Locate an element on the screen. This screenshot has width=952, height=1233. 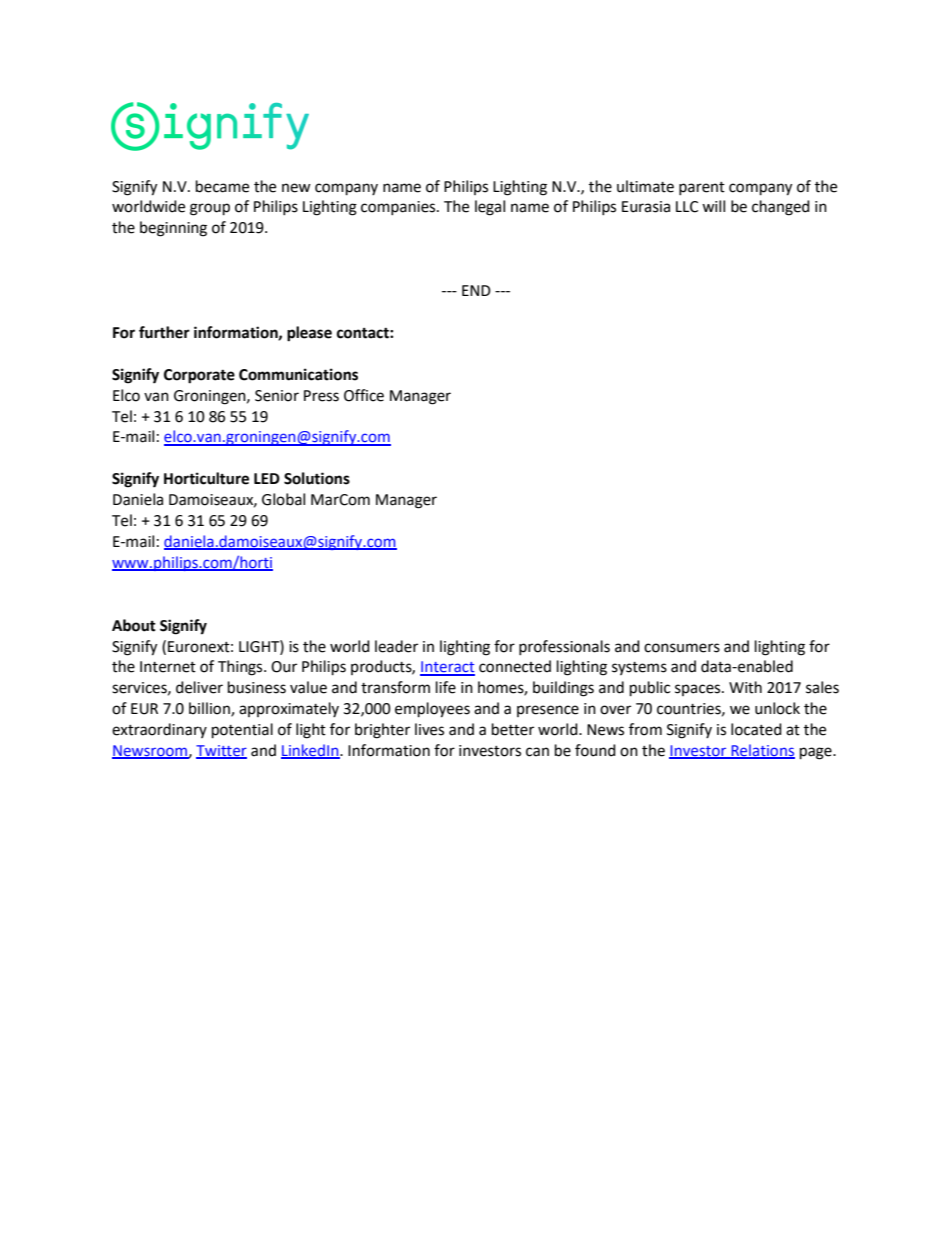
consumers is located at coordinates (682, 648).
